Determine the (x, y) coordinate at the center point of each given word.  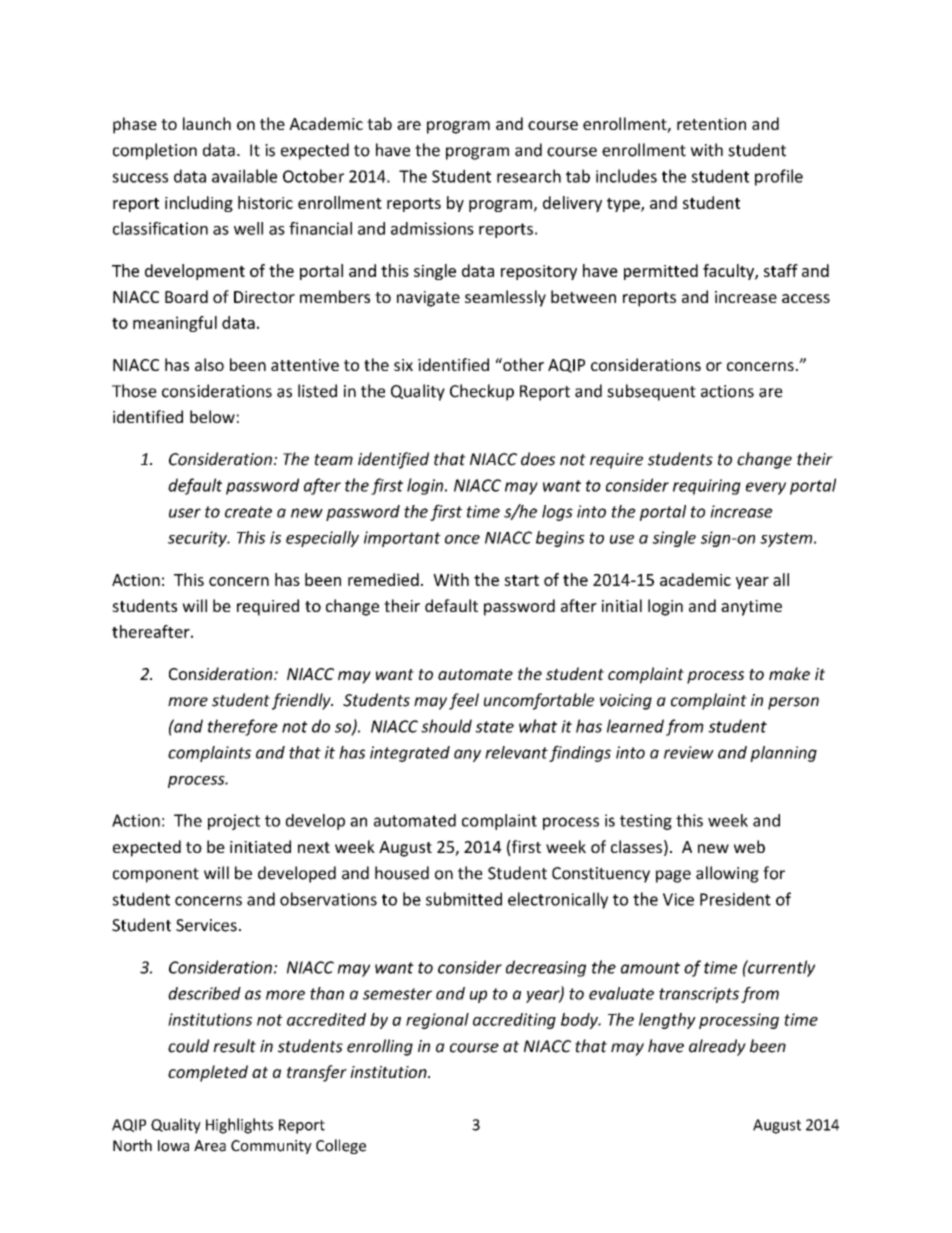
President (735, 899)
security (198, 539)
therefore (243, 727)
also (209, 364)
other (522, 364)
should (446, 726)
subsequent (651, 392)
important (402, 539)
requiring (707, 487)
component (156, 875)
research (529, 176)
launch (207, 123)
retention (711, 124)
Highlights (239, 1126)
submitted (464, 899)
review (689, 752)
